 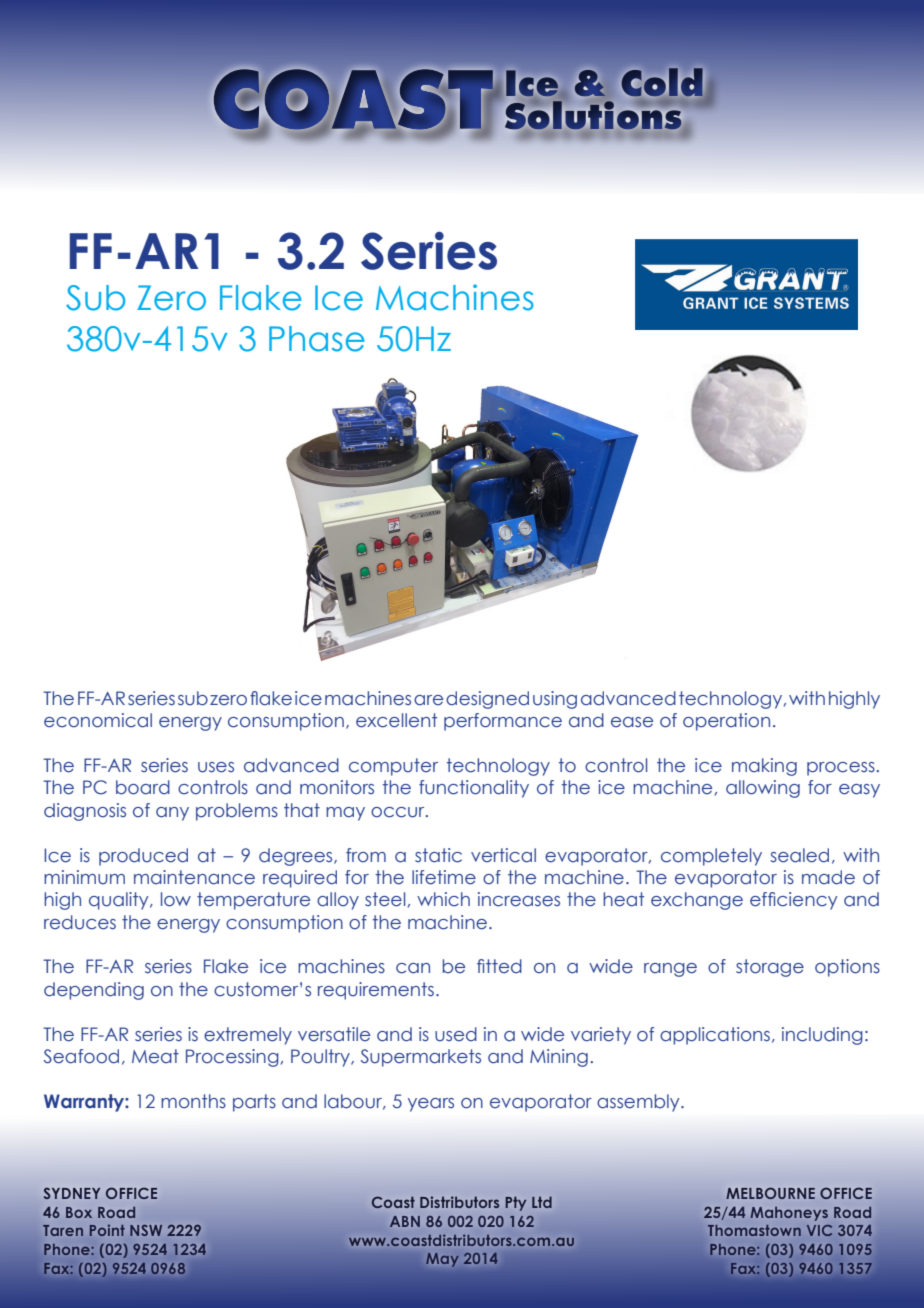 I want to click on uses, so click(x=216, y=767).
